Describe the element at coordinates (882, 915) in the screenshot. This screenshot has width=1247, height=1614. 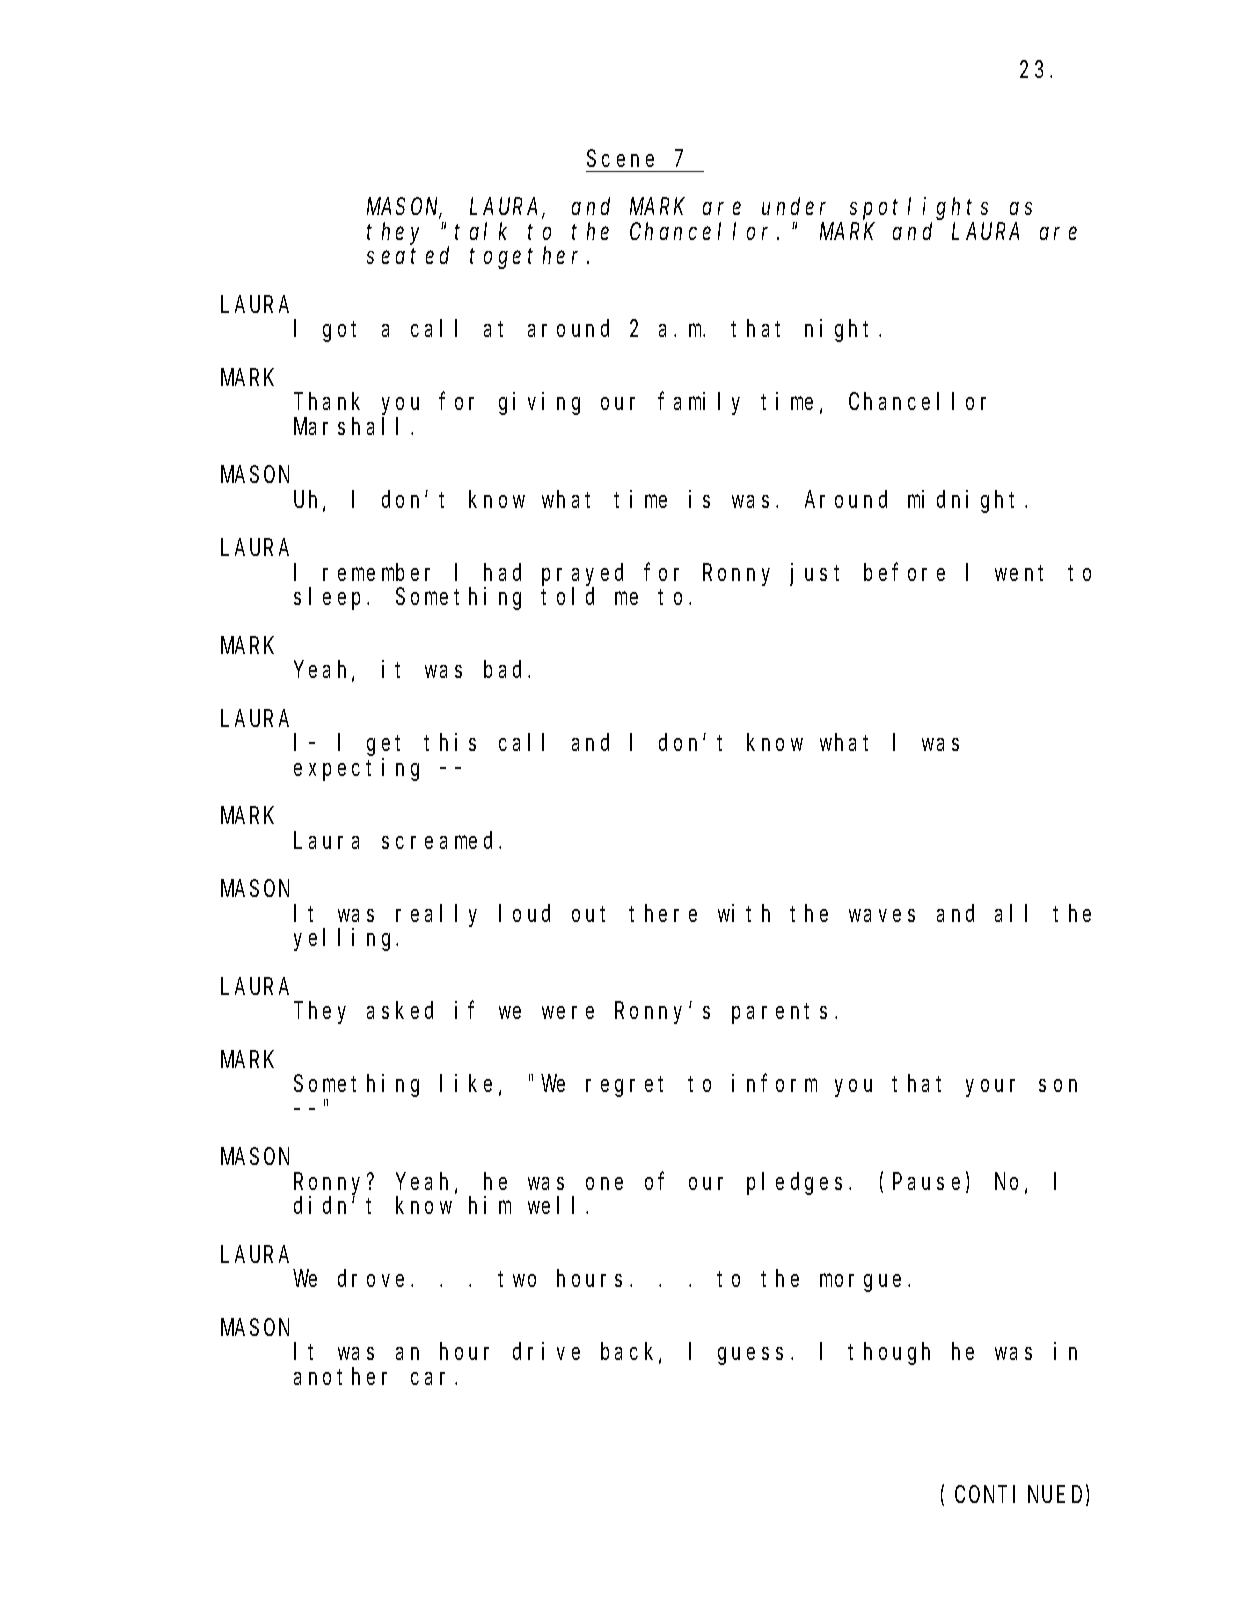
I see `waves` at that location.
